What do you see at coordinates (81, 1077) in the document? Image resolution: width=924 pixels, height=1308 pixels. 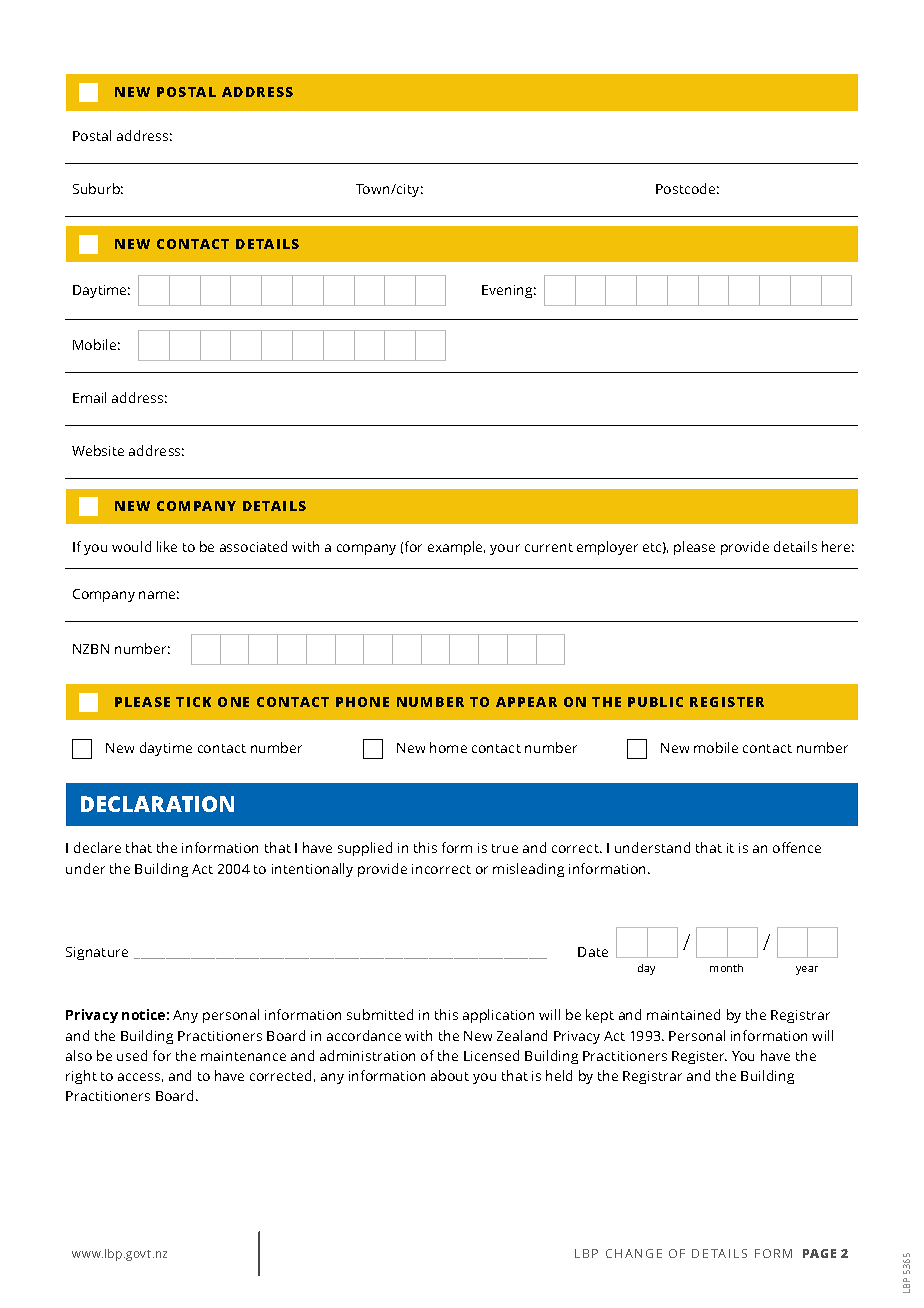 I see `right` at bounding box center [81, 1077].
